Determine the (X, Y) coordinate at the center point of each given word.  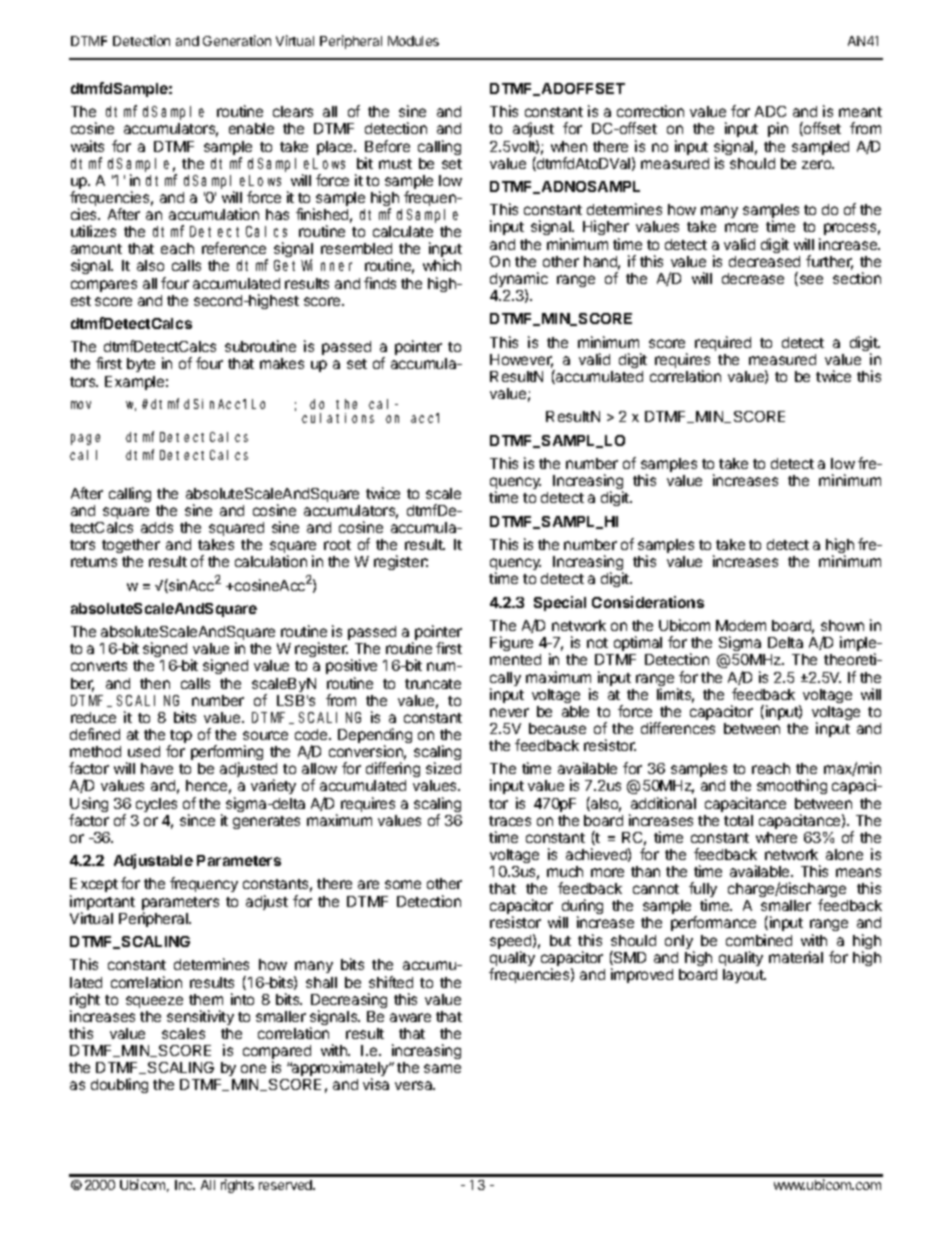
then (155, 683)
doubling (119, 1085)
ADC (770, 111)
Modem (741, 625)
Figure (511, 643)
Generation (237, 40)
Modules (413, 41)
